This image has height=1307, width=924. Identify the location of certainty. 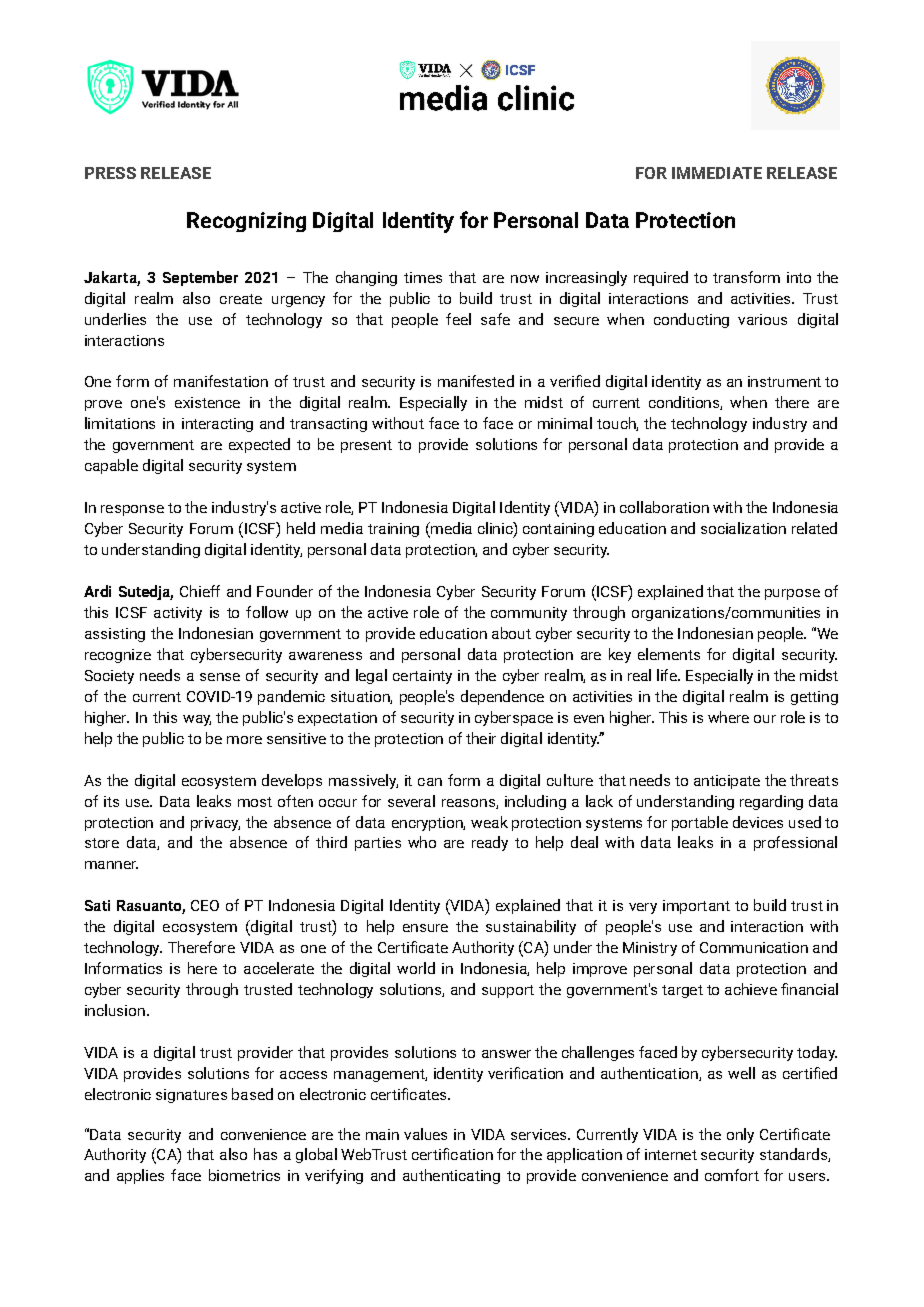
(422, 677).
